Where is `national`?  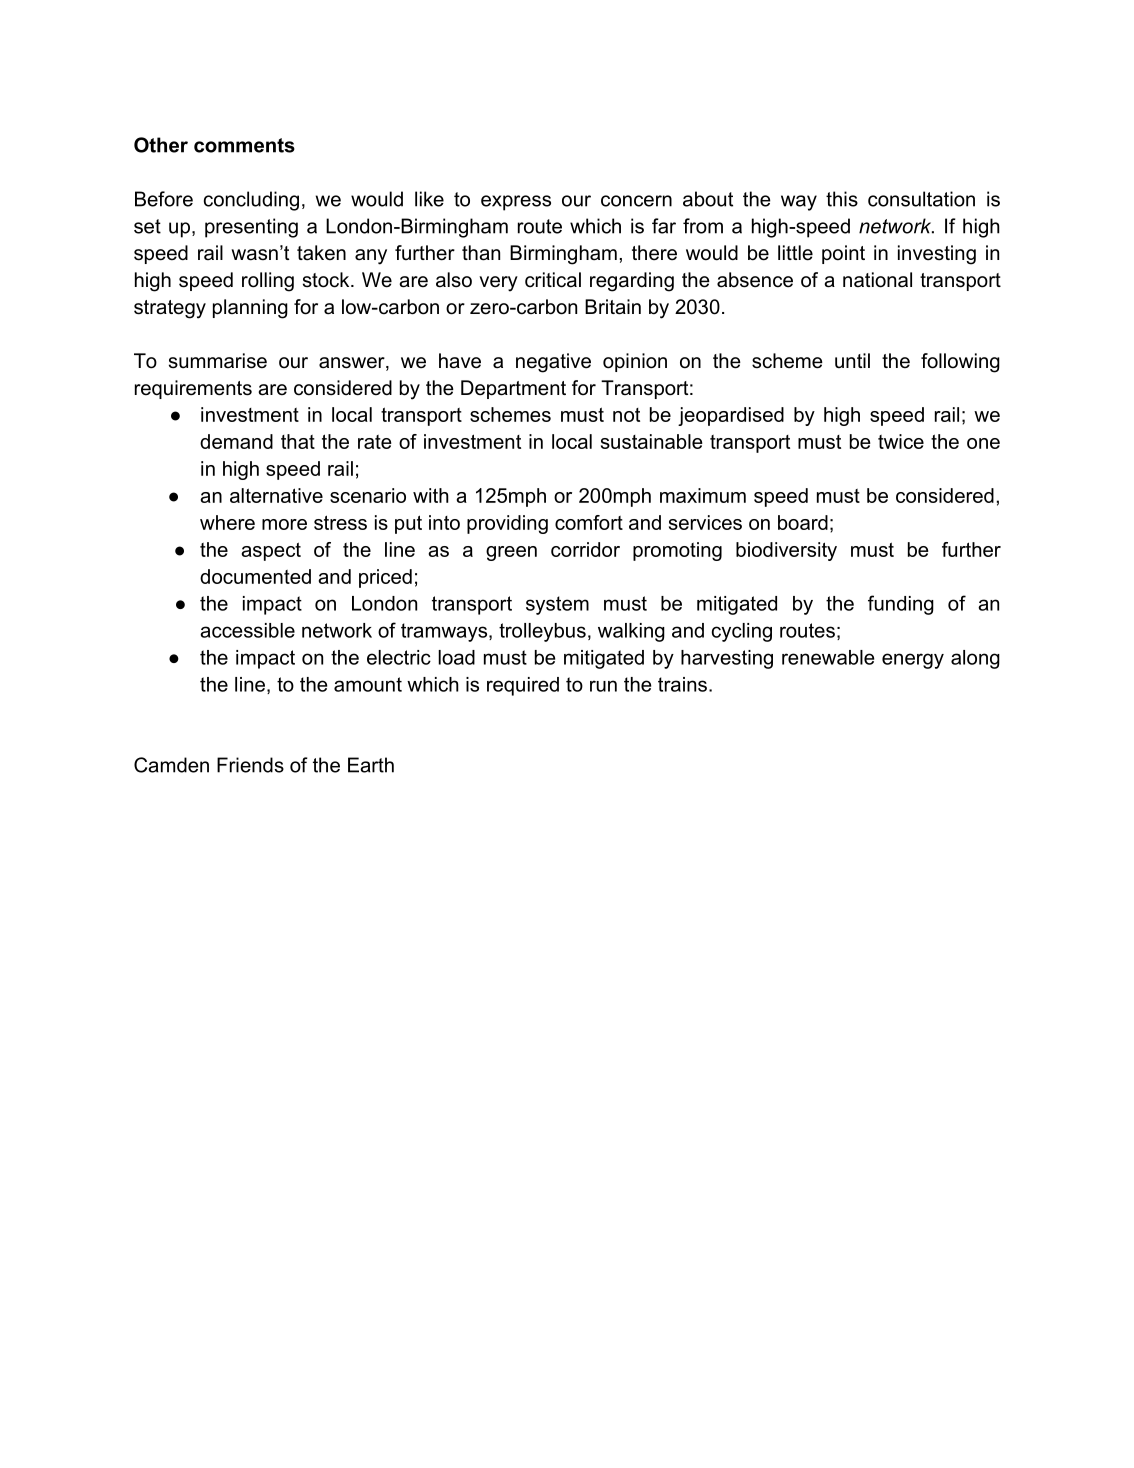
national is located at coordinates (877, 280).
